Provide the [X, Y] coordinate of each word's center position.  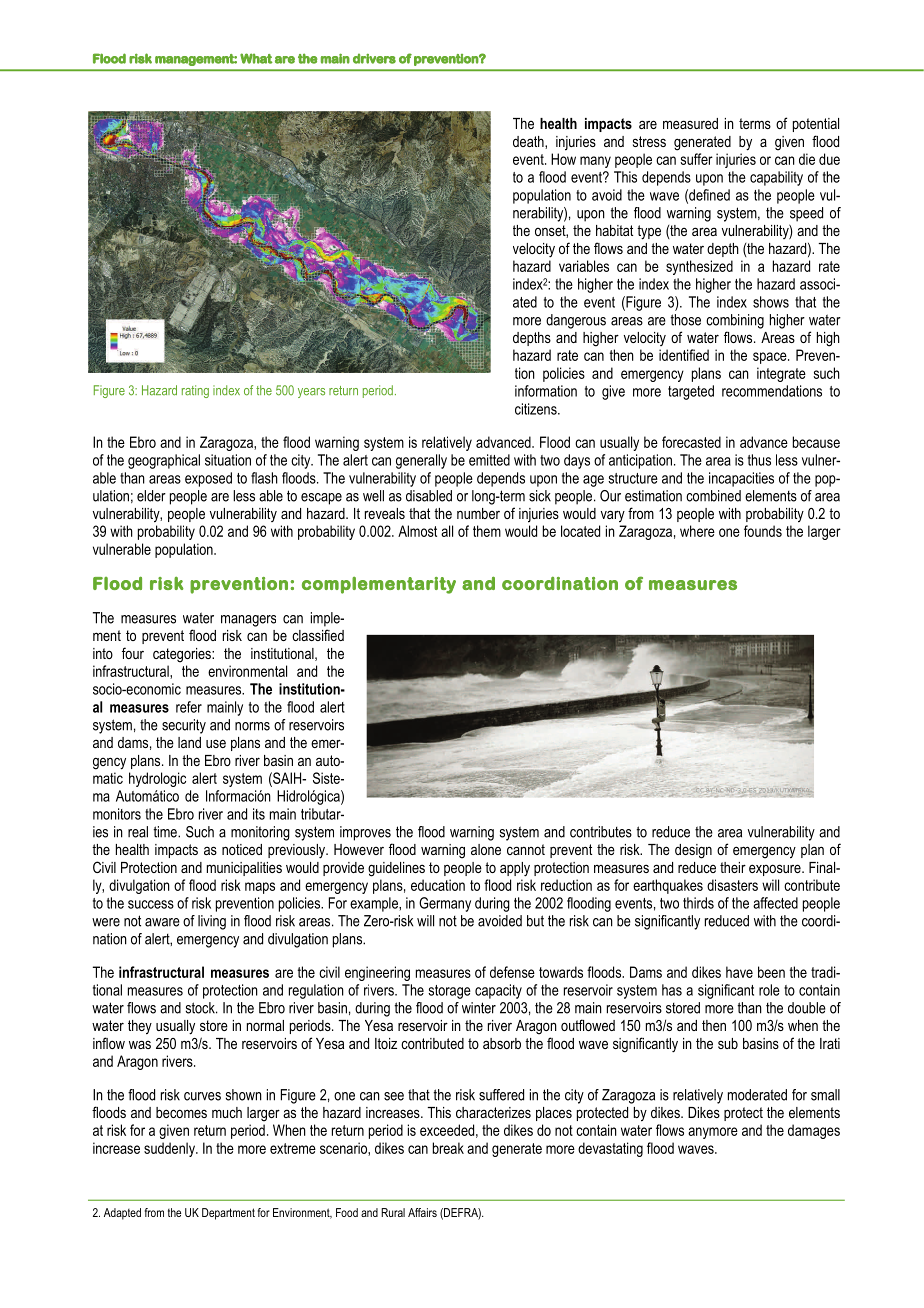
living [212, 922]
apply [515, 869]
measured [690, 123]
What [256, 58]
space [771, 358]
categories [183, 655]
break [448, 1148]
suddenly [170, 1149]
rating [195, 391]
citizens [537, 409]
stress [649, 141]
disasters [732, 885]
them [487, 531]
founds [763, 531]
